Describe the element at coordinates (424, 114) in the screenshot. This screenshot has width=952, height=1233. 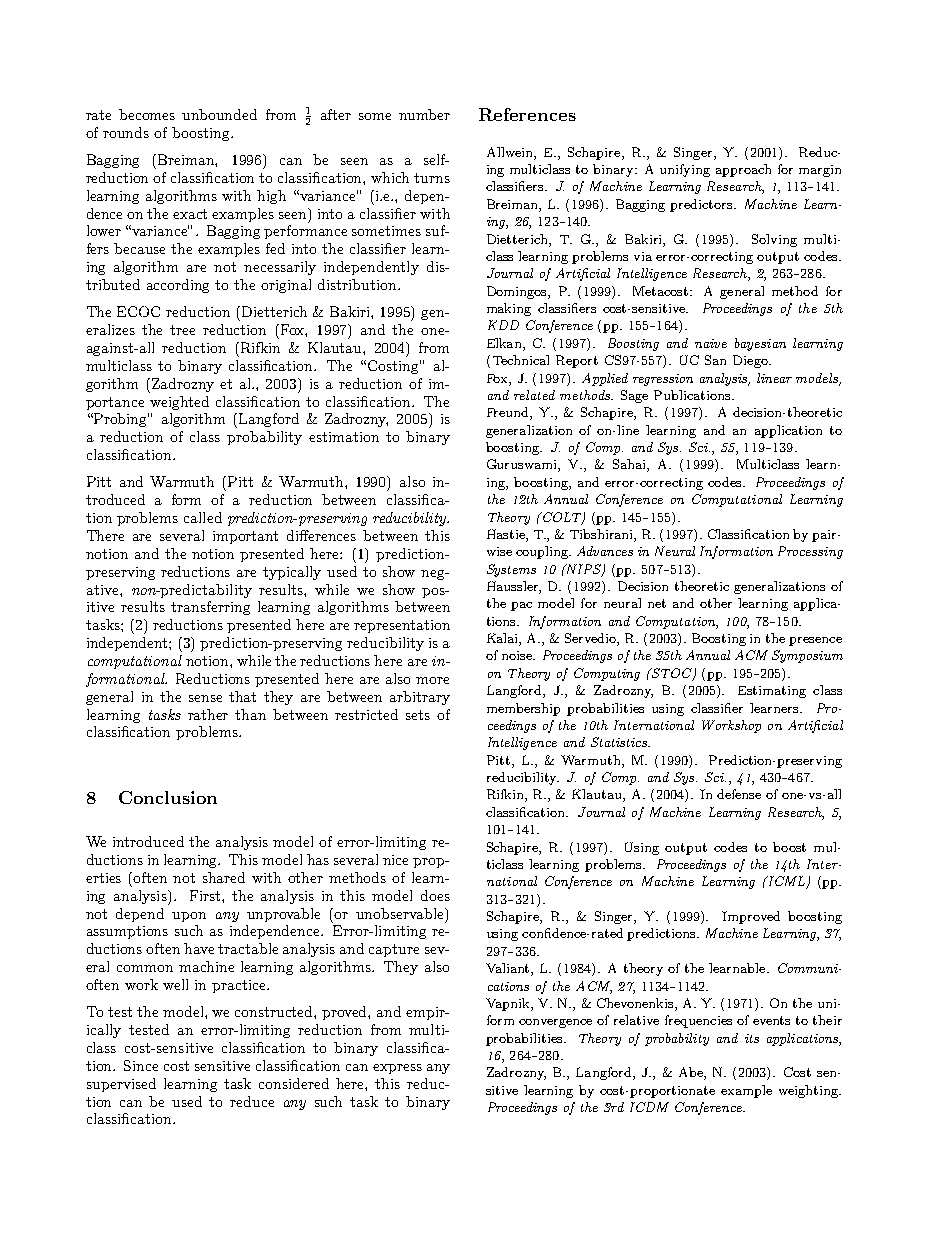
I see `number` at that location.
